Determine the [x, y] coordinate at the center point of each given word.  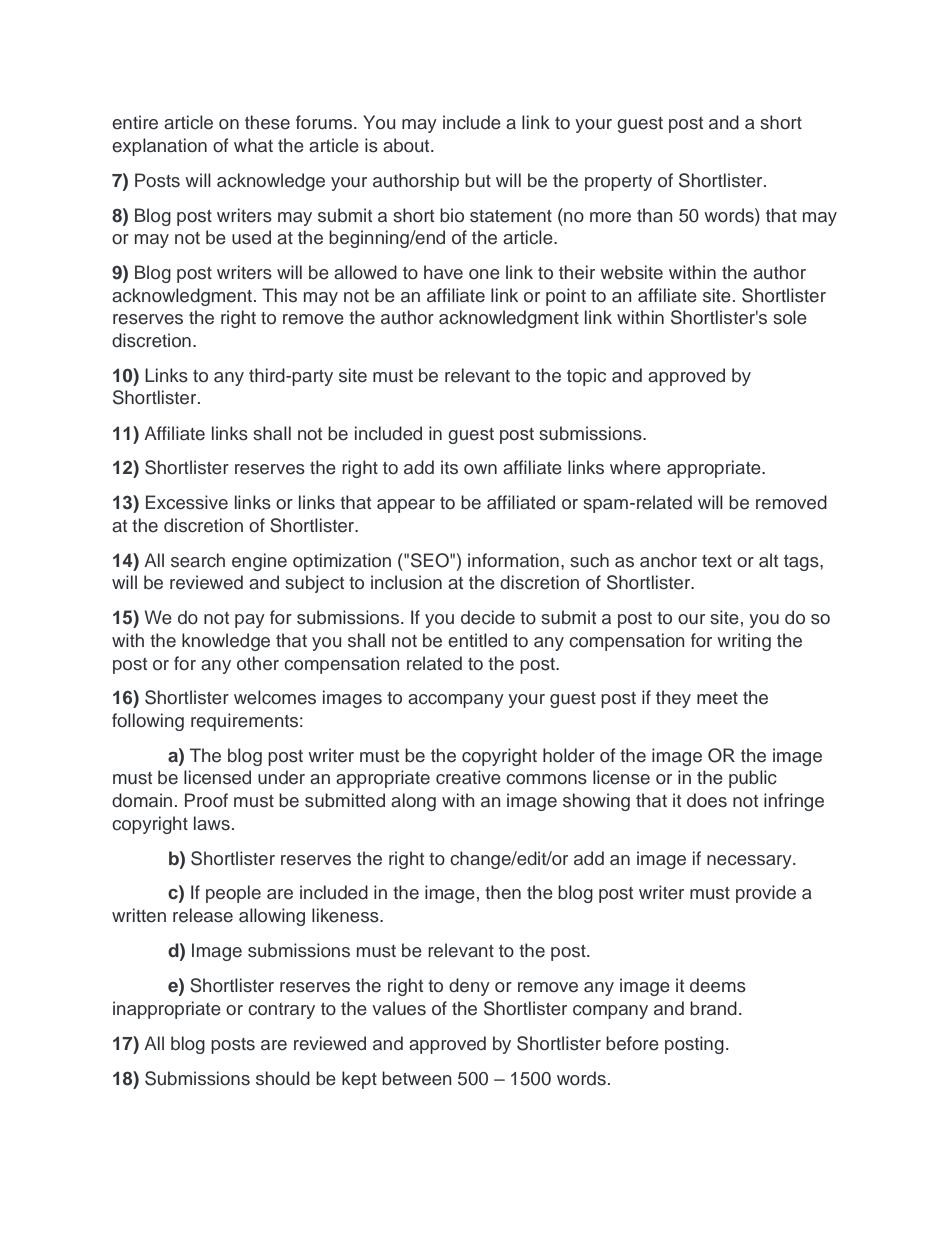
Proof [206, 800]
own [480, 469]
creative [468, 777]
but [478, 180]
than [655, 215]
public [753, 779]
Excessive [187, 502]
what [253, 145]
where [635, 467]
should [283, 1078]
